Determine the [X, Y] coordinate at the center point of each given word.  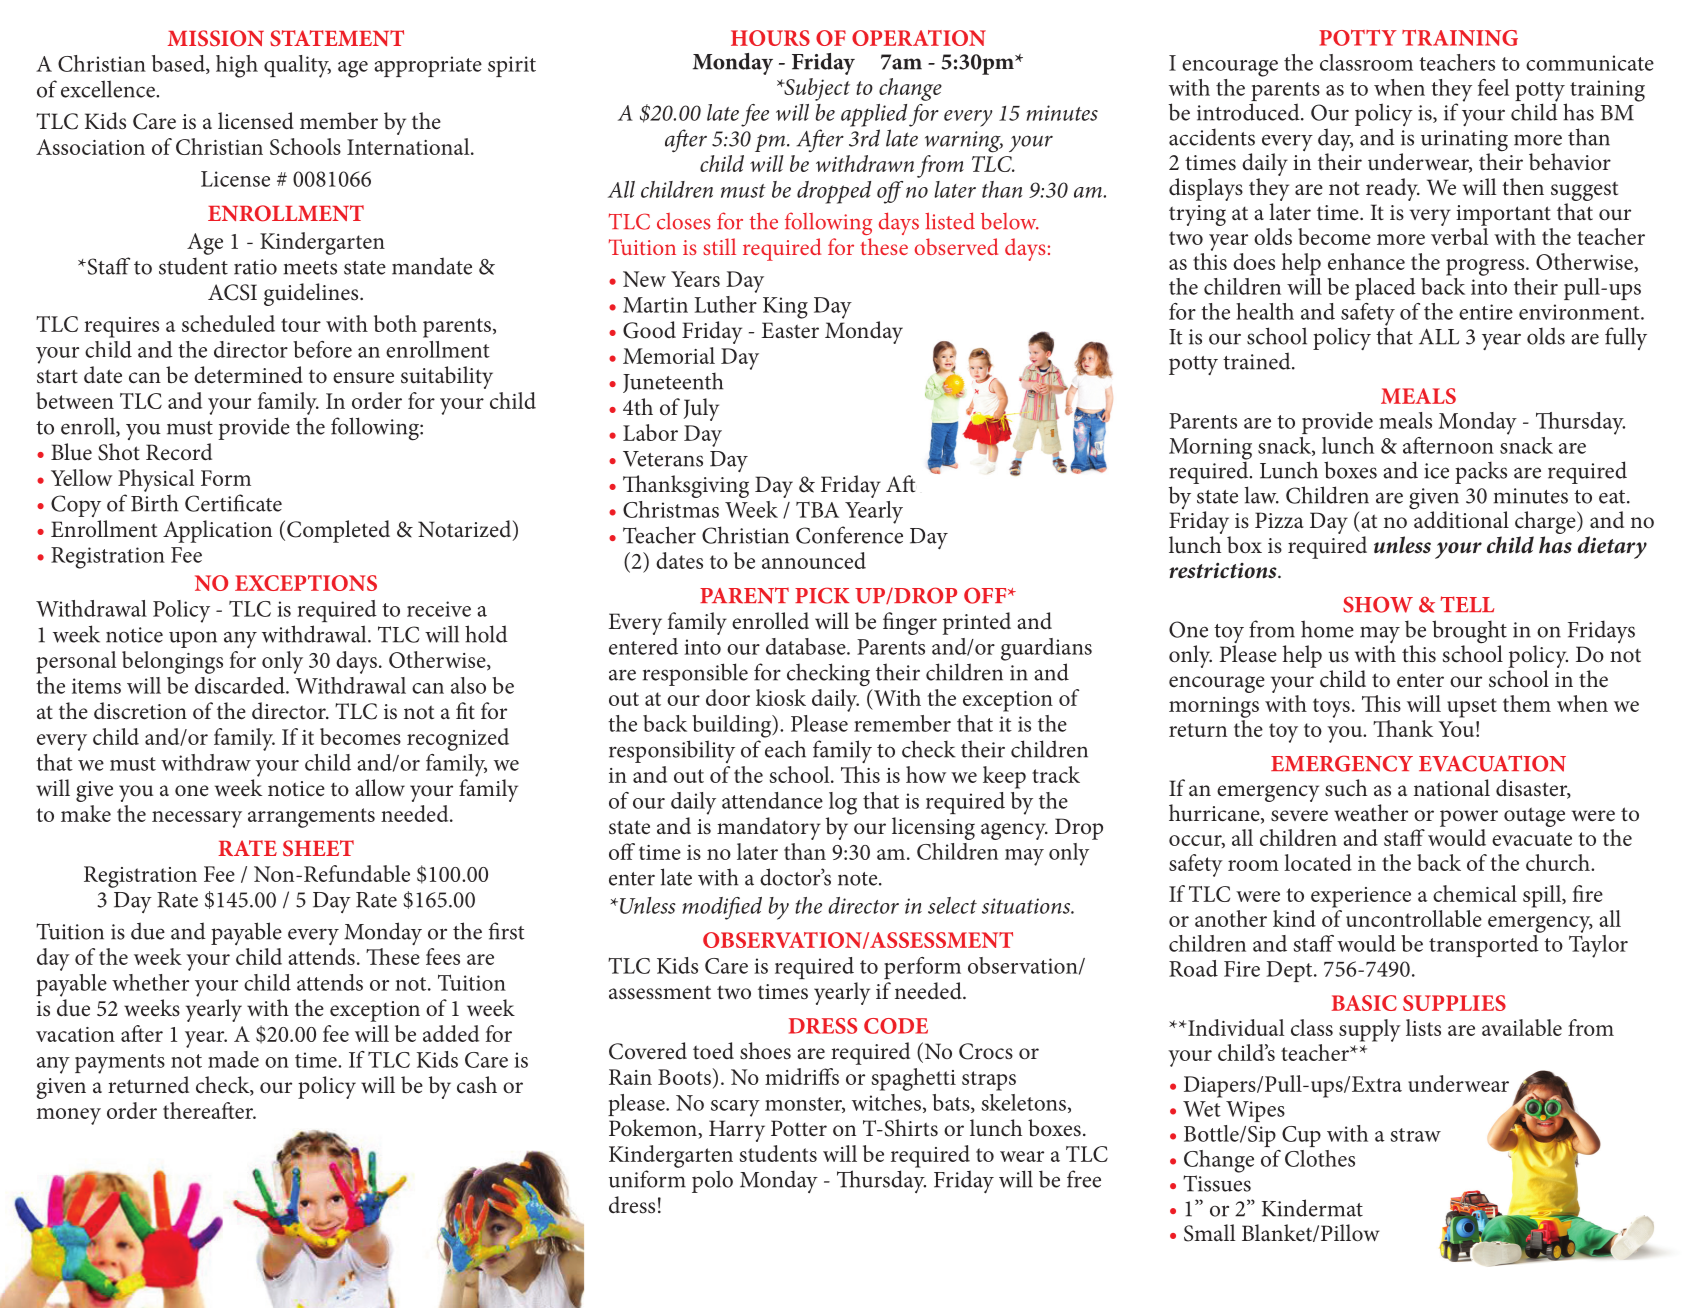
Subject [816, 89]
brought [1469, 633]
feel [1493, 87]
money [68, 1116]
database [807, 646]
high [237, 66]
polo [712, 1181]
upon [193, 639]
